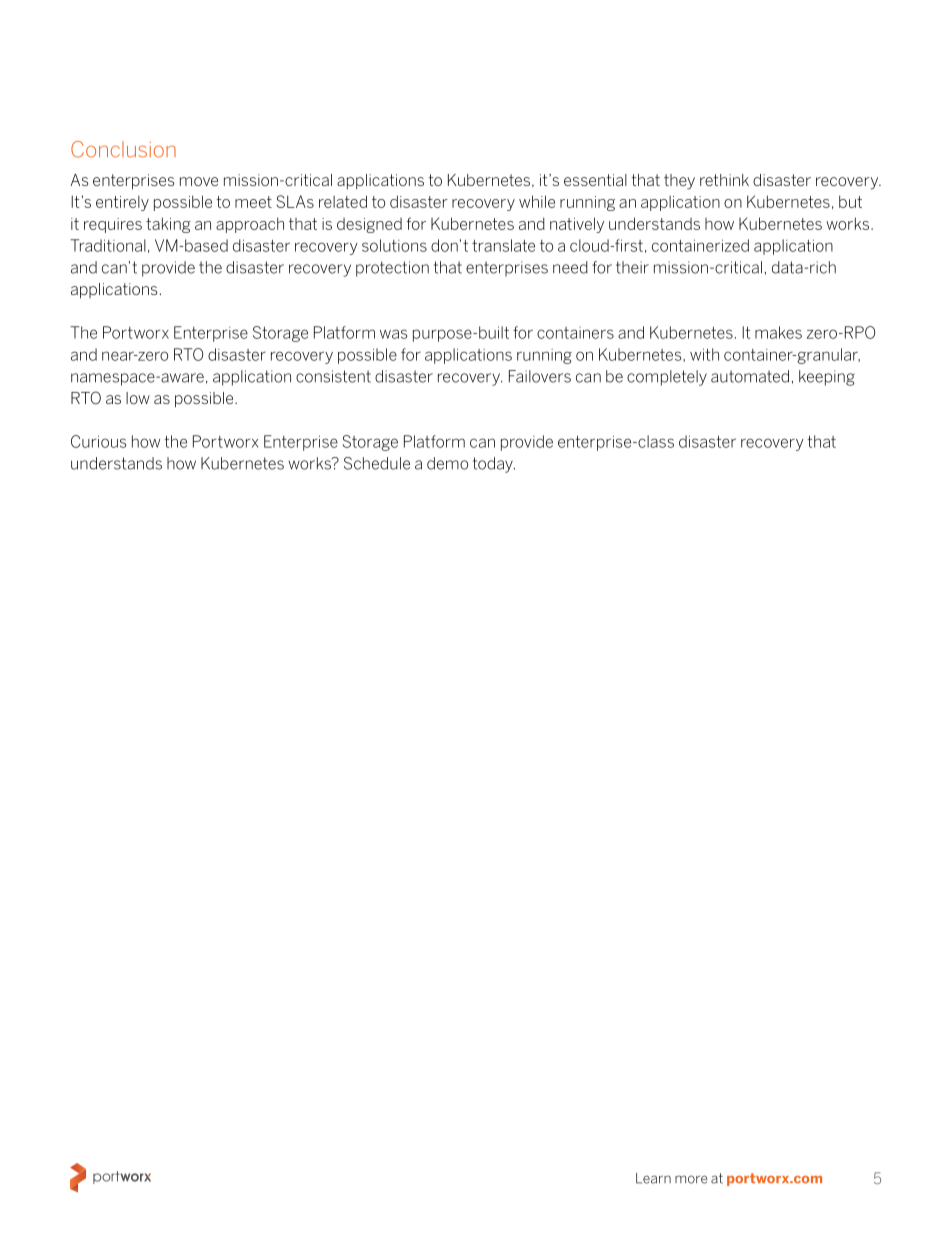  What do you see at coordinates (750, 376) in the page?
I see `automated` at bounding box center [750, 376].
